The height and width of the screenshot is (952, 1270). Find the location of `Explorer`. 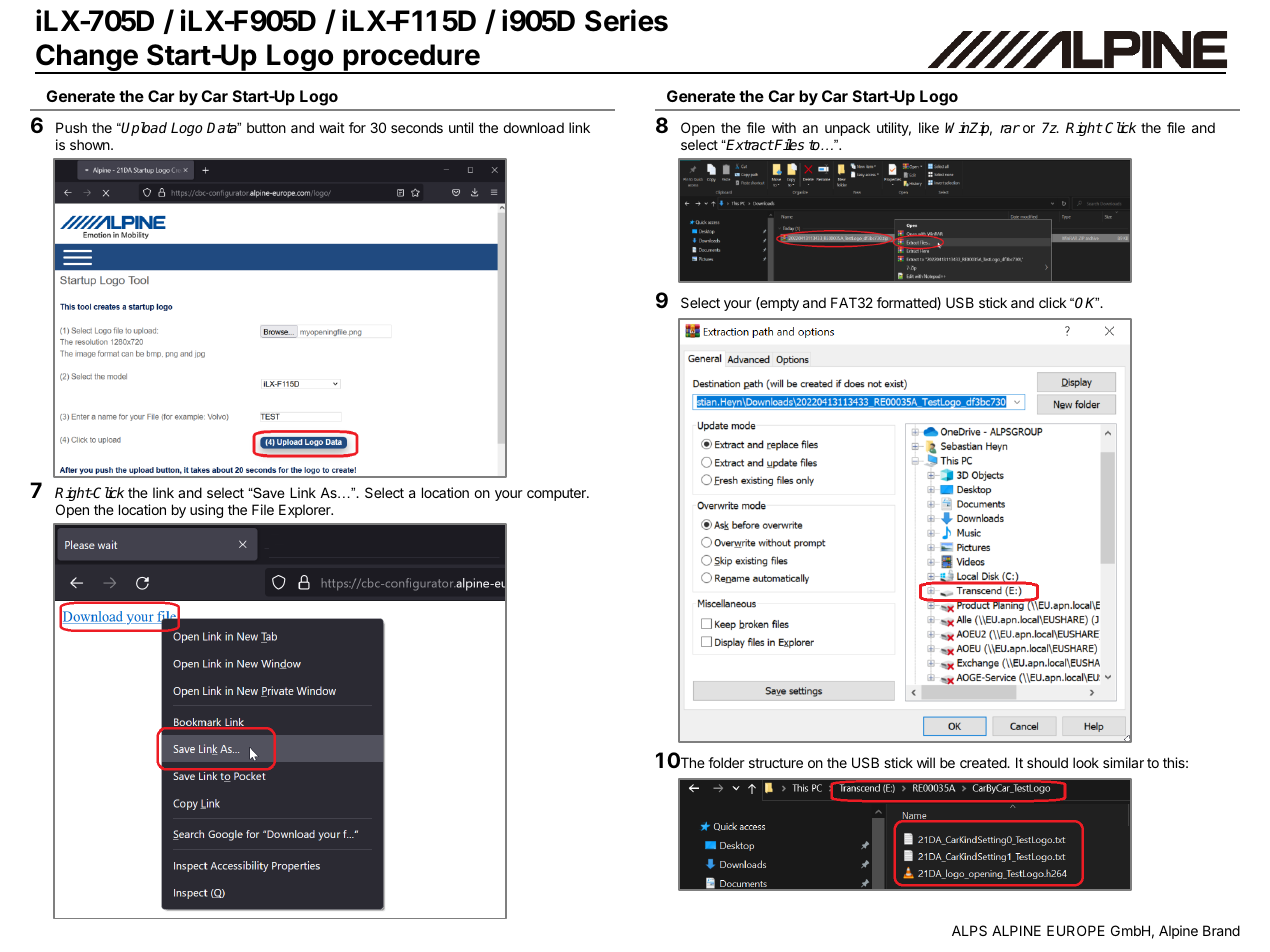

Explorer is located at coordinates (306, 511).
